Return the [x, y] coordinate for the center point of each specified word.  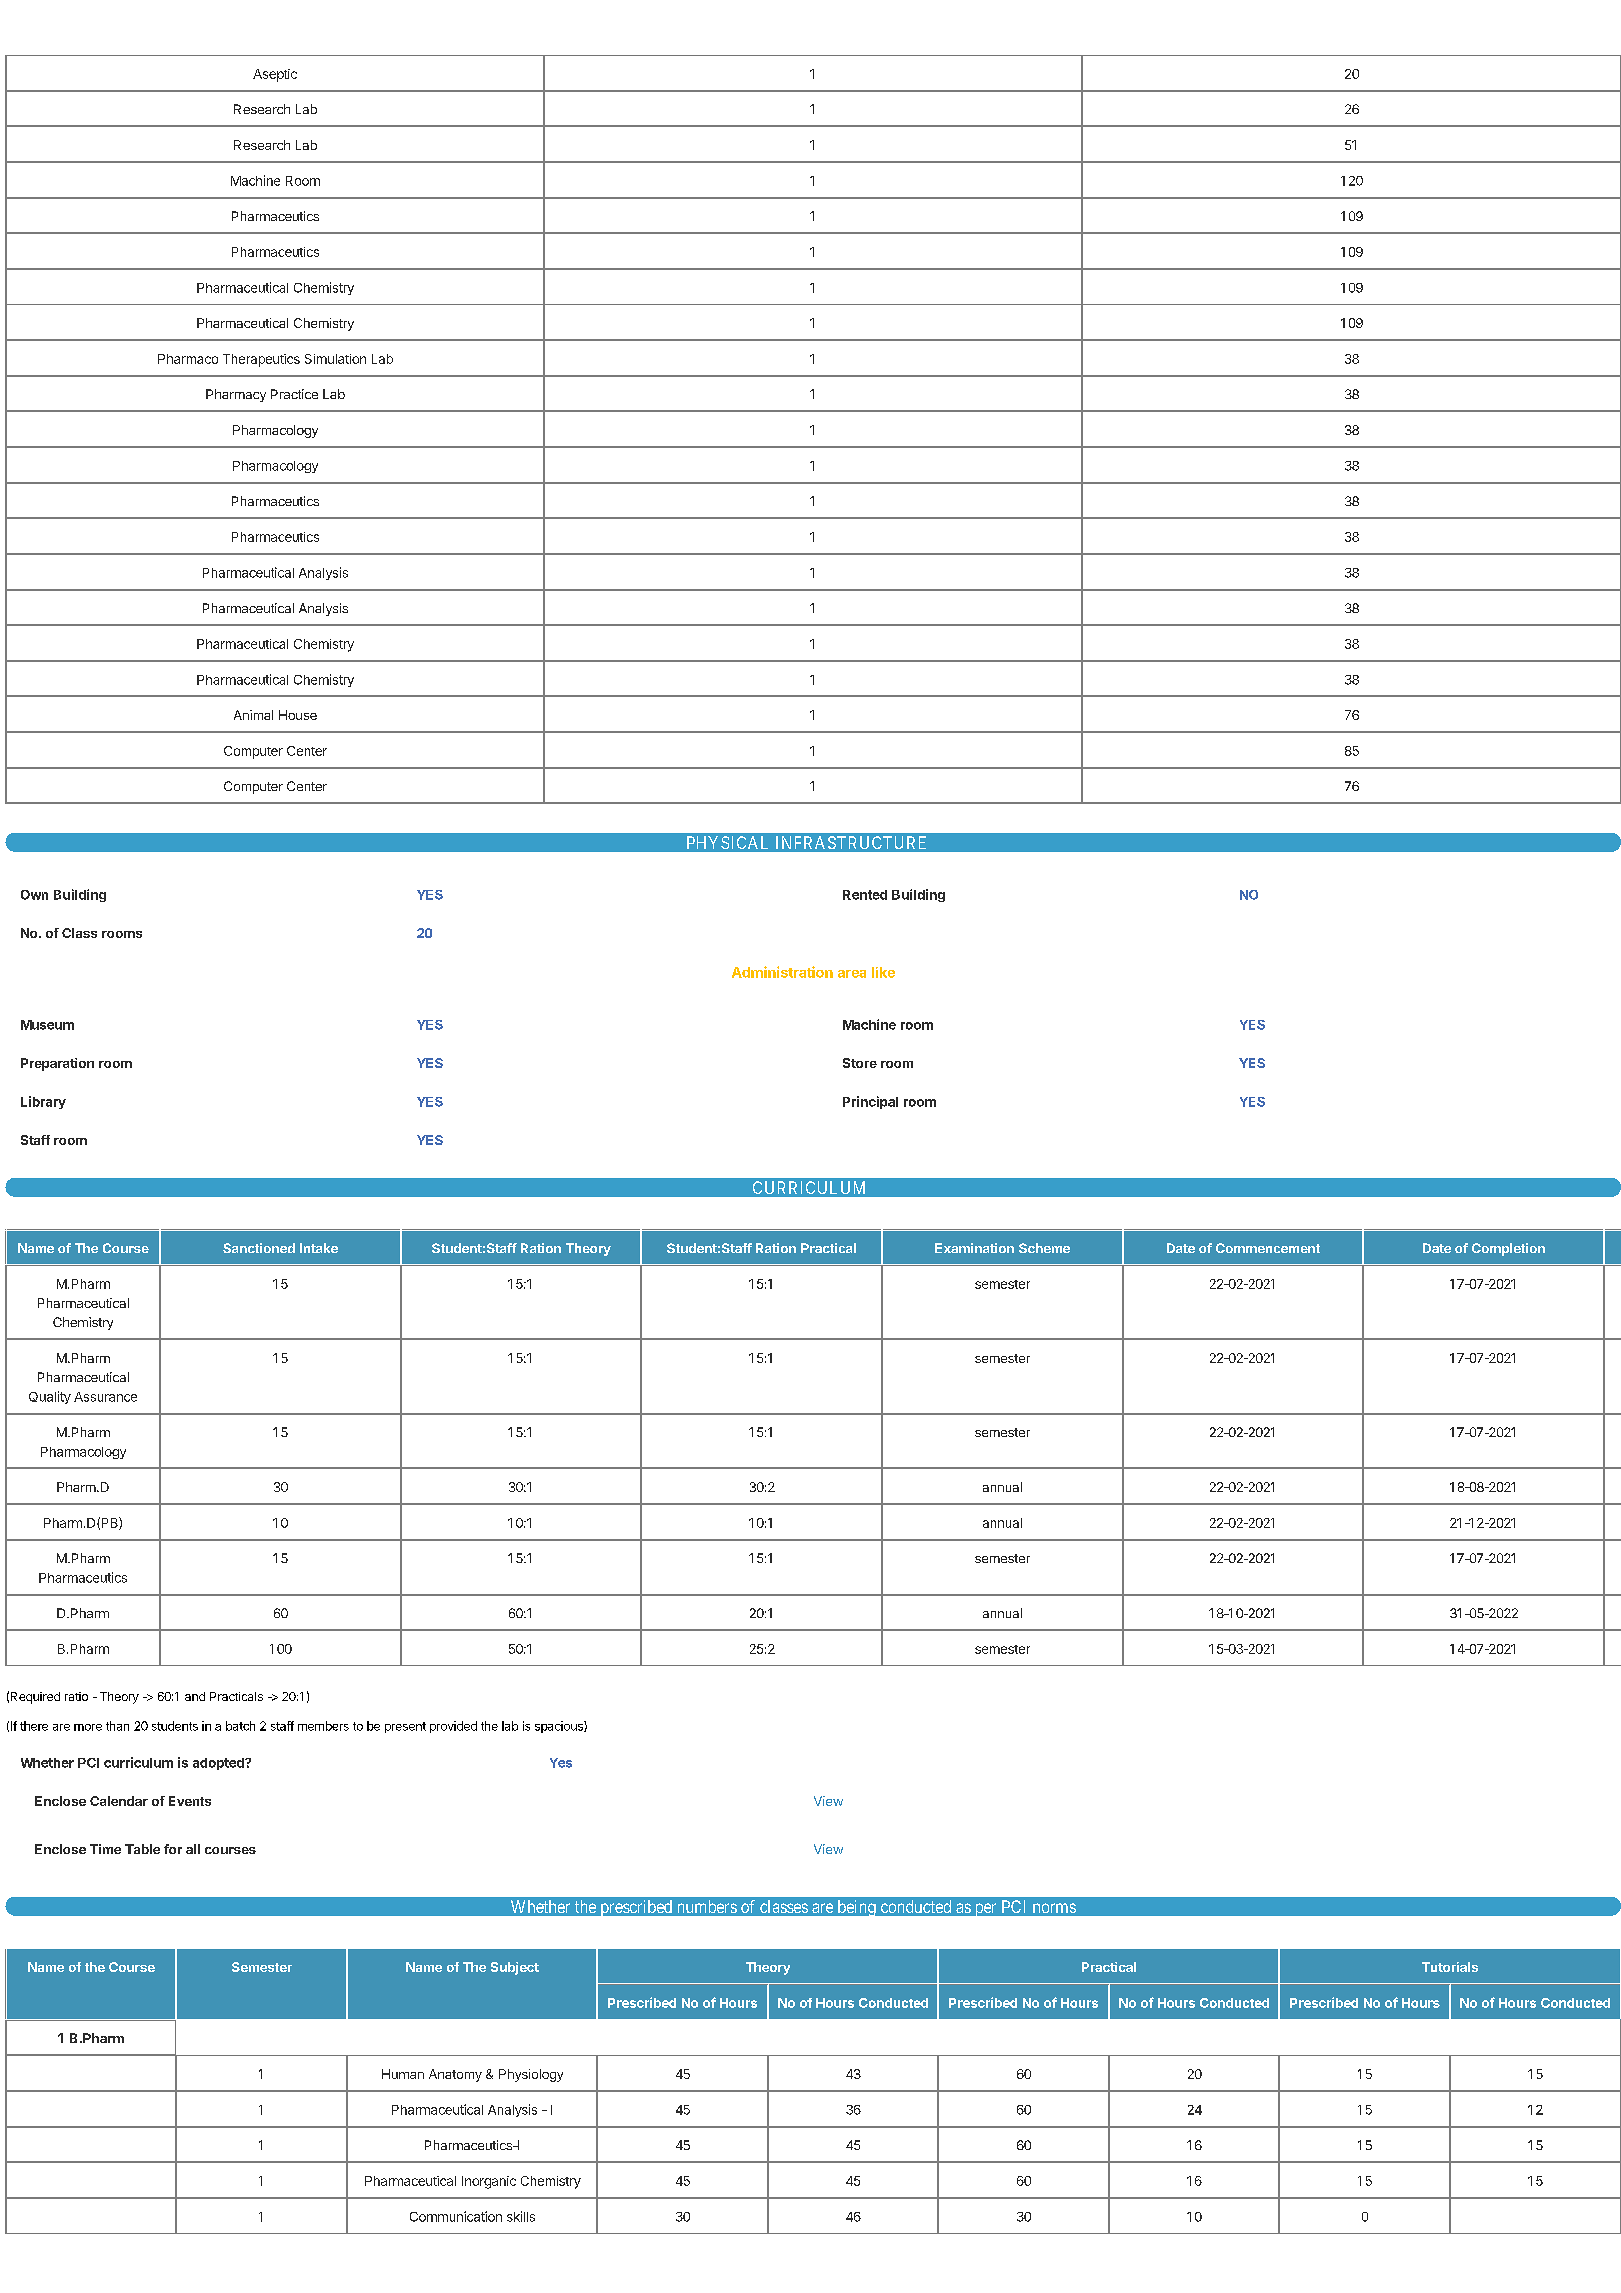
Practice [294, 394]
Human [403, 2074]
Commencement [1268, 1248]
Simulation [335, 359]
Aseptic [275, 75]
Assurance [105, 1397]
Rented [865, 895]
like [883, 972]
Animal [253, 715]
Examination [974, 1248]
